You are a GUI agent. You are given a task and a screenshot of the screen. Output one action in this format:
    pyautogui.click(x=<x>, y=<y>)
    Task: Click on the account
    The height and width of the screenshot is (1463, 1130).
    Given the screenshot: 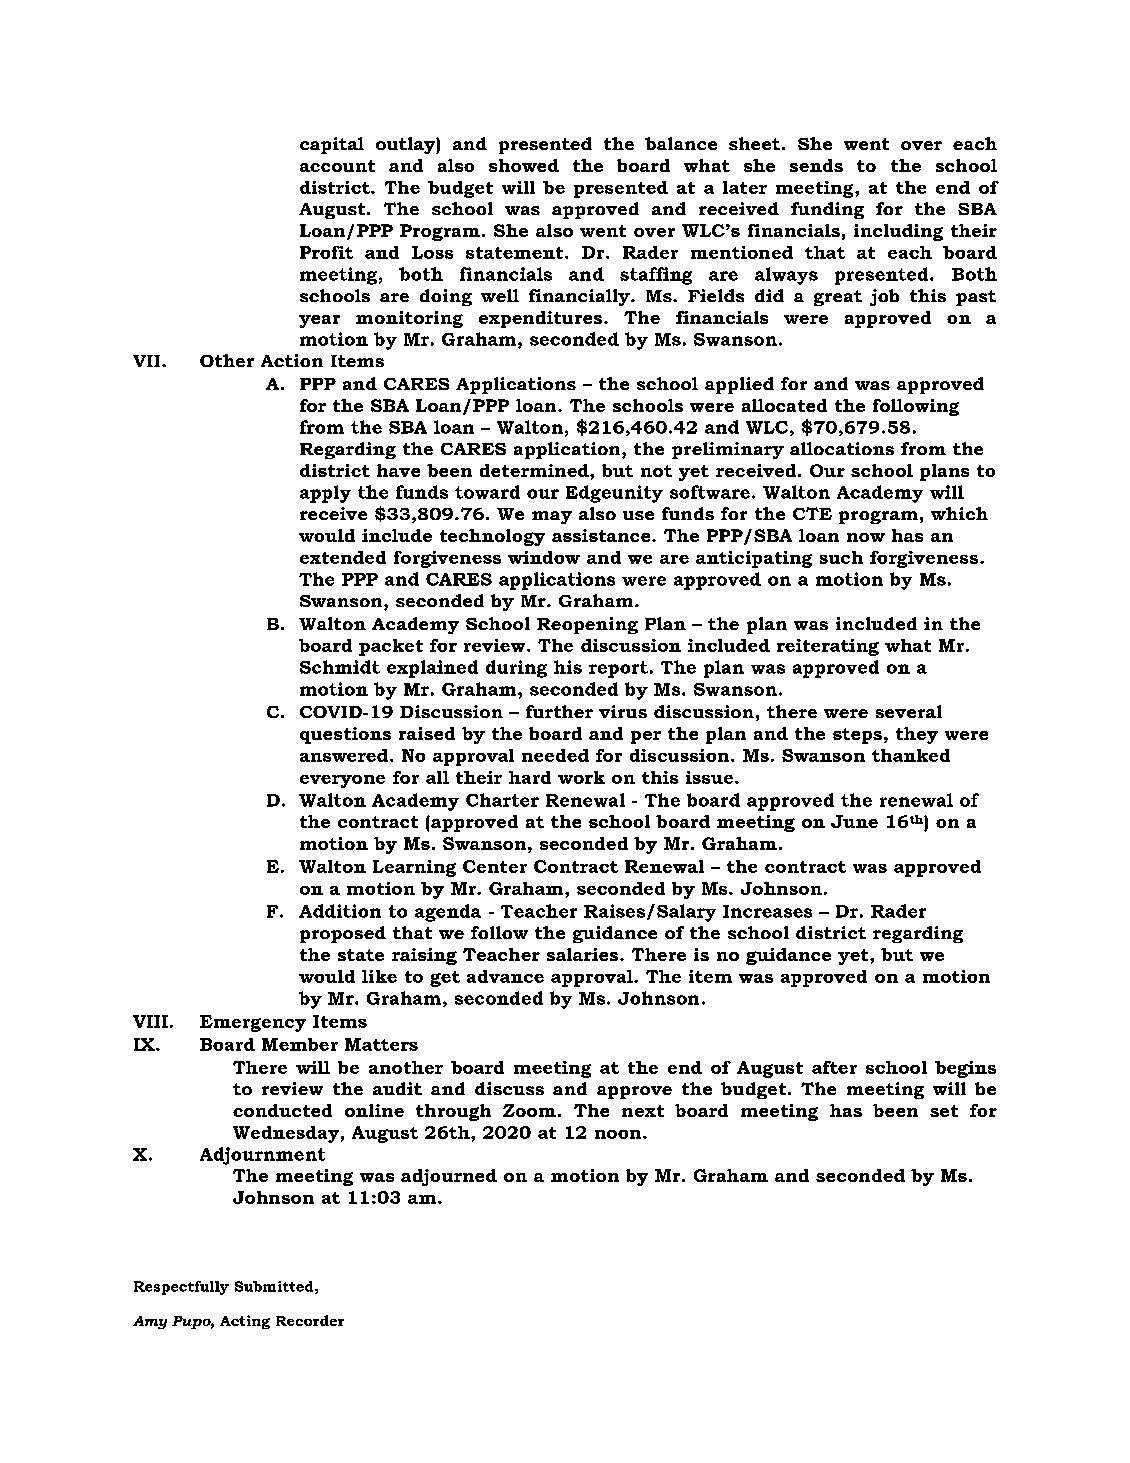 What is the action you would take?
    pyautogui.click(x=337, y=166)
